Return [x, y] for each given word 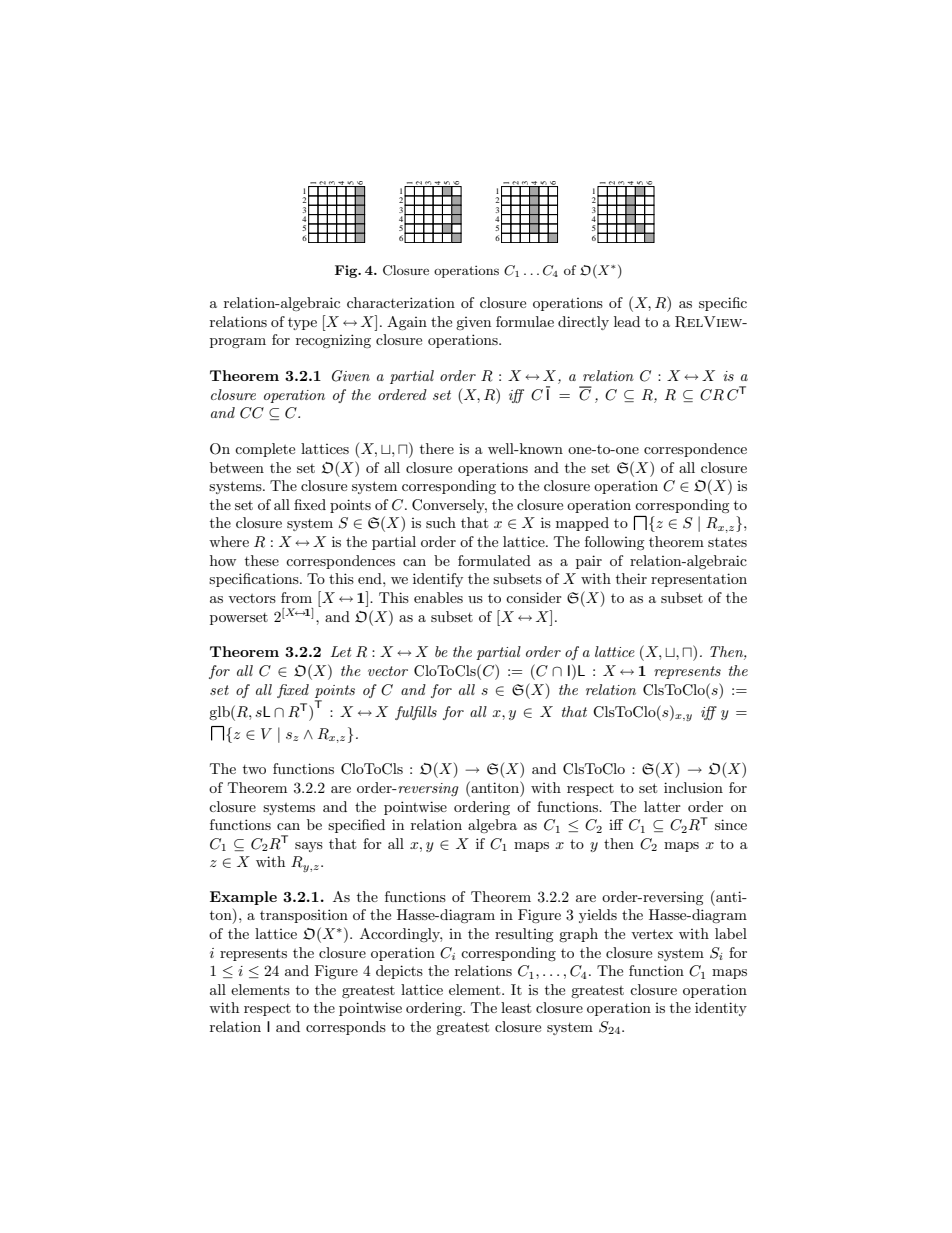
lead [627, 321]
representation [699, 580]
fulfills [416, 713]
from [296, 597]
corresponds [346, 1028]
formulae [525, 321]
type [302, 324]
